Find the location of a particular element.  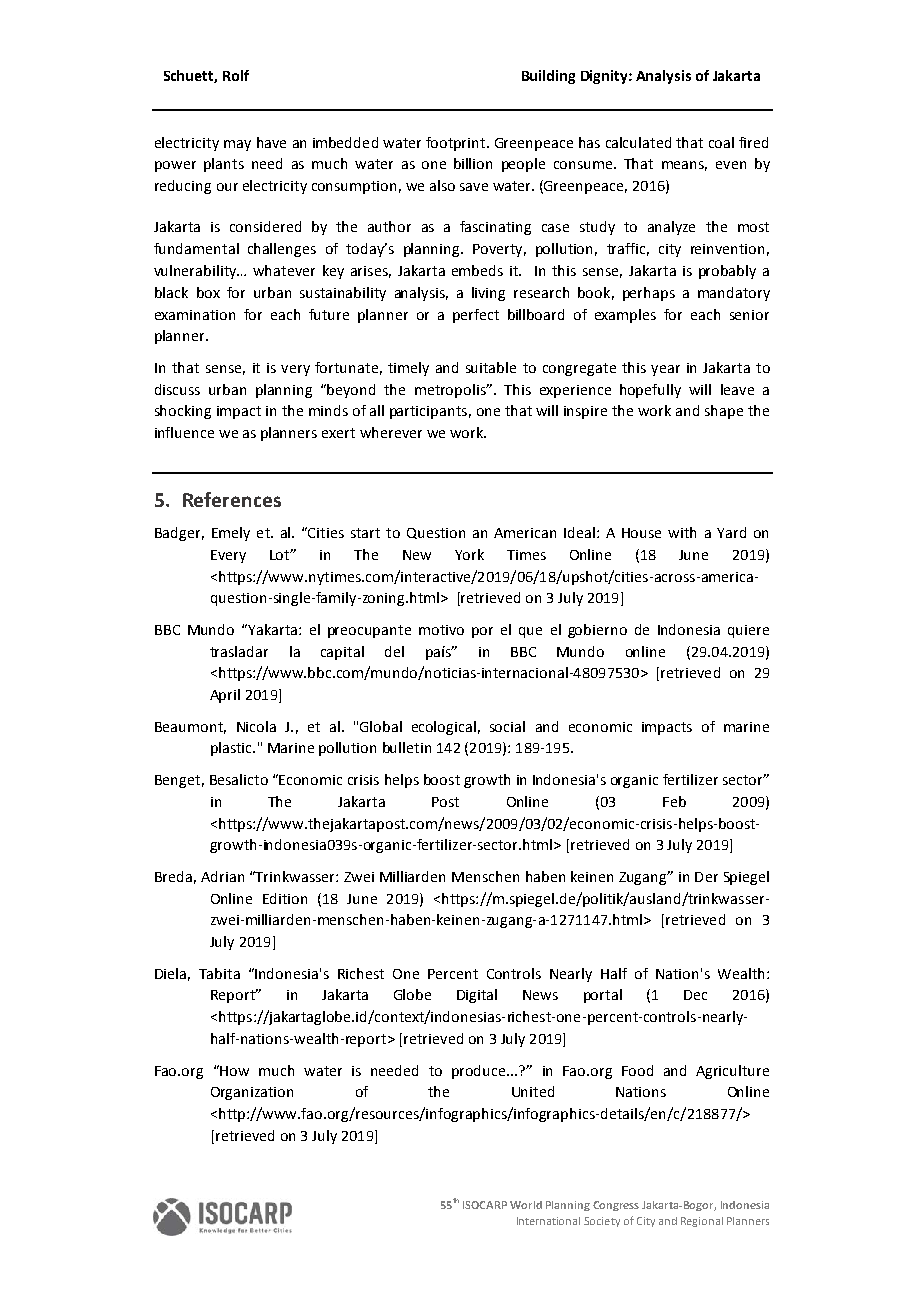

Organization is located at coordinates (252, 1093).
